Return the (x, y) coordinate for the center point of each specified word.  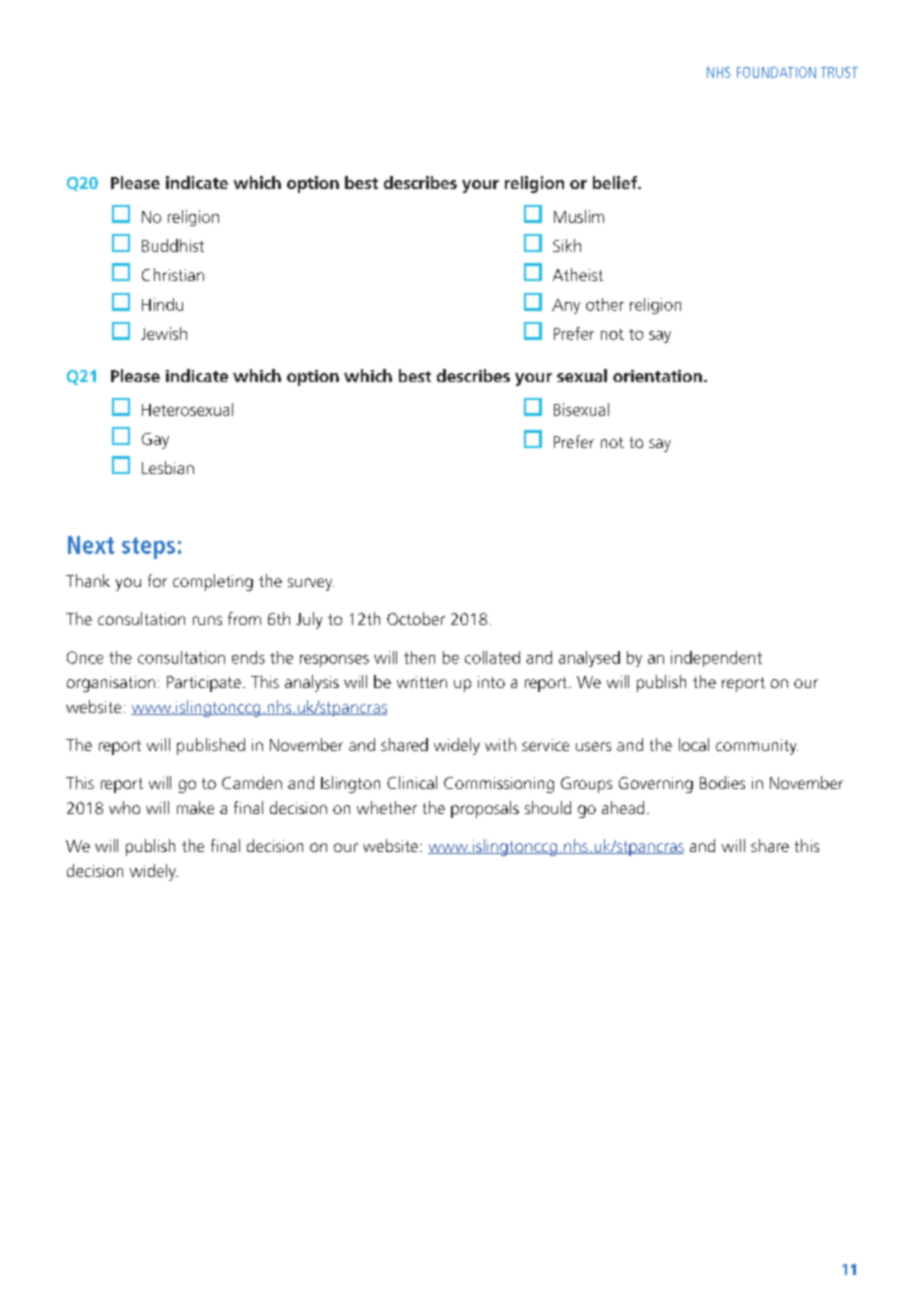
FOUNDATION (776, 72)
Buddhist (173, 245)
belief (616, 182)
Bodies (722, 782)
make (195, 807)
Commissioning (499, 785)
